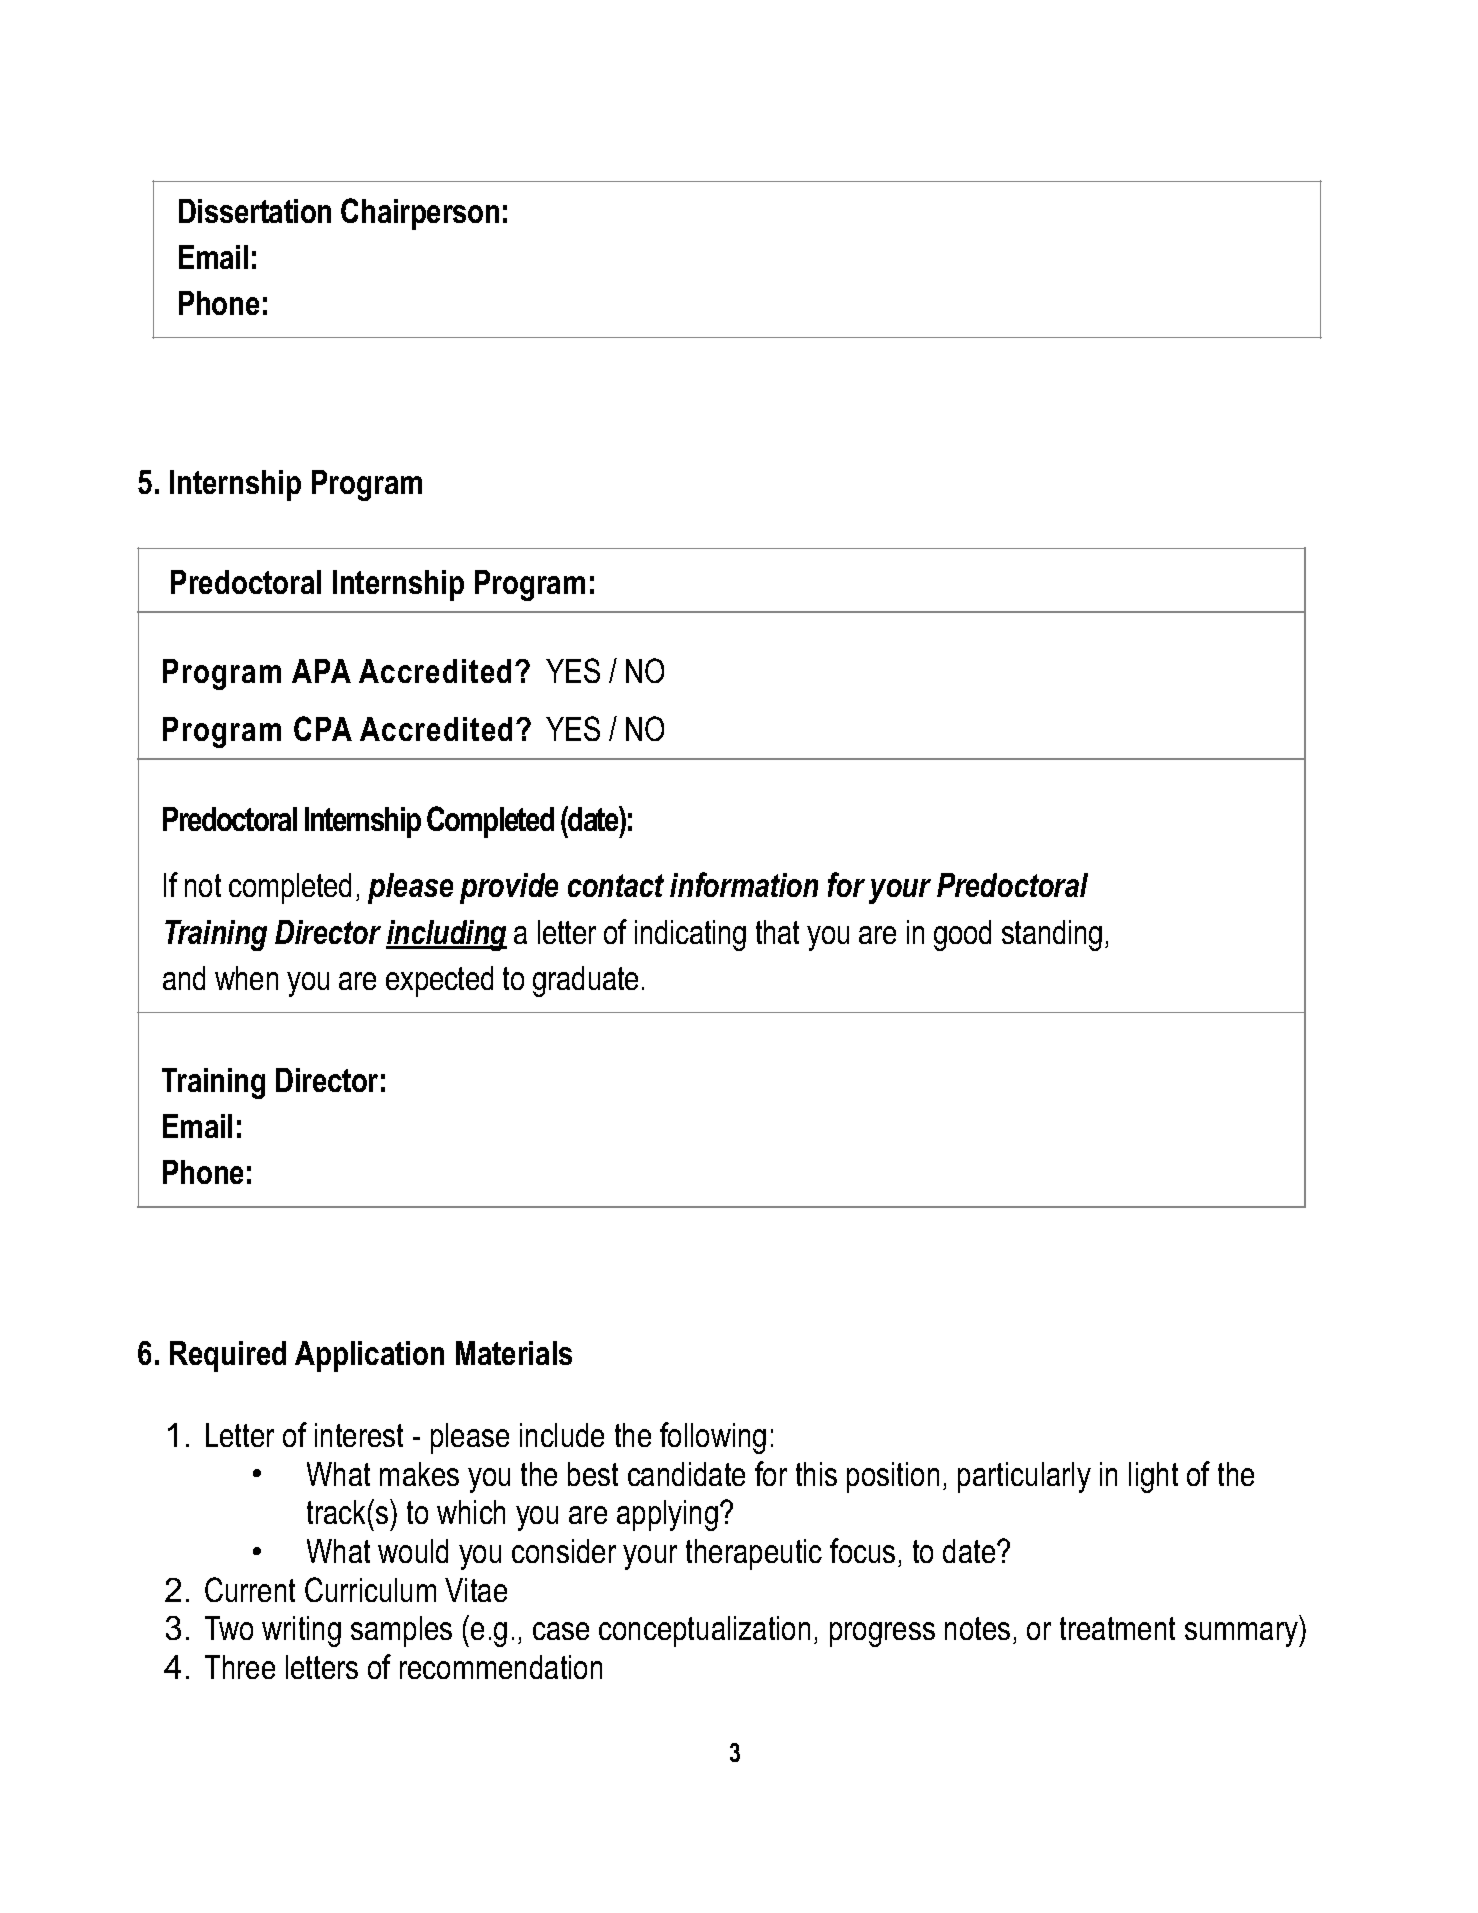 The image size is (1478, 1913). What do you see at coordinates (420, 214) in the screenshot?
I see `Chairperson` at bounding box center [420, 214].
